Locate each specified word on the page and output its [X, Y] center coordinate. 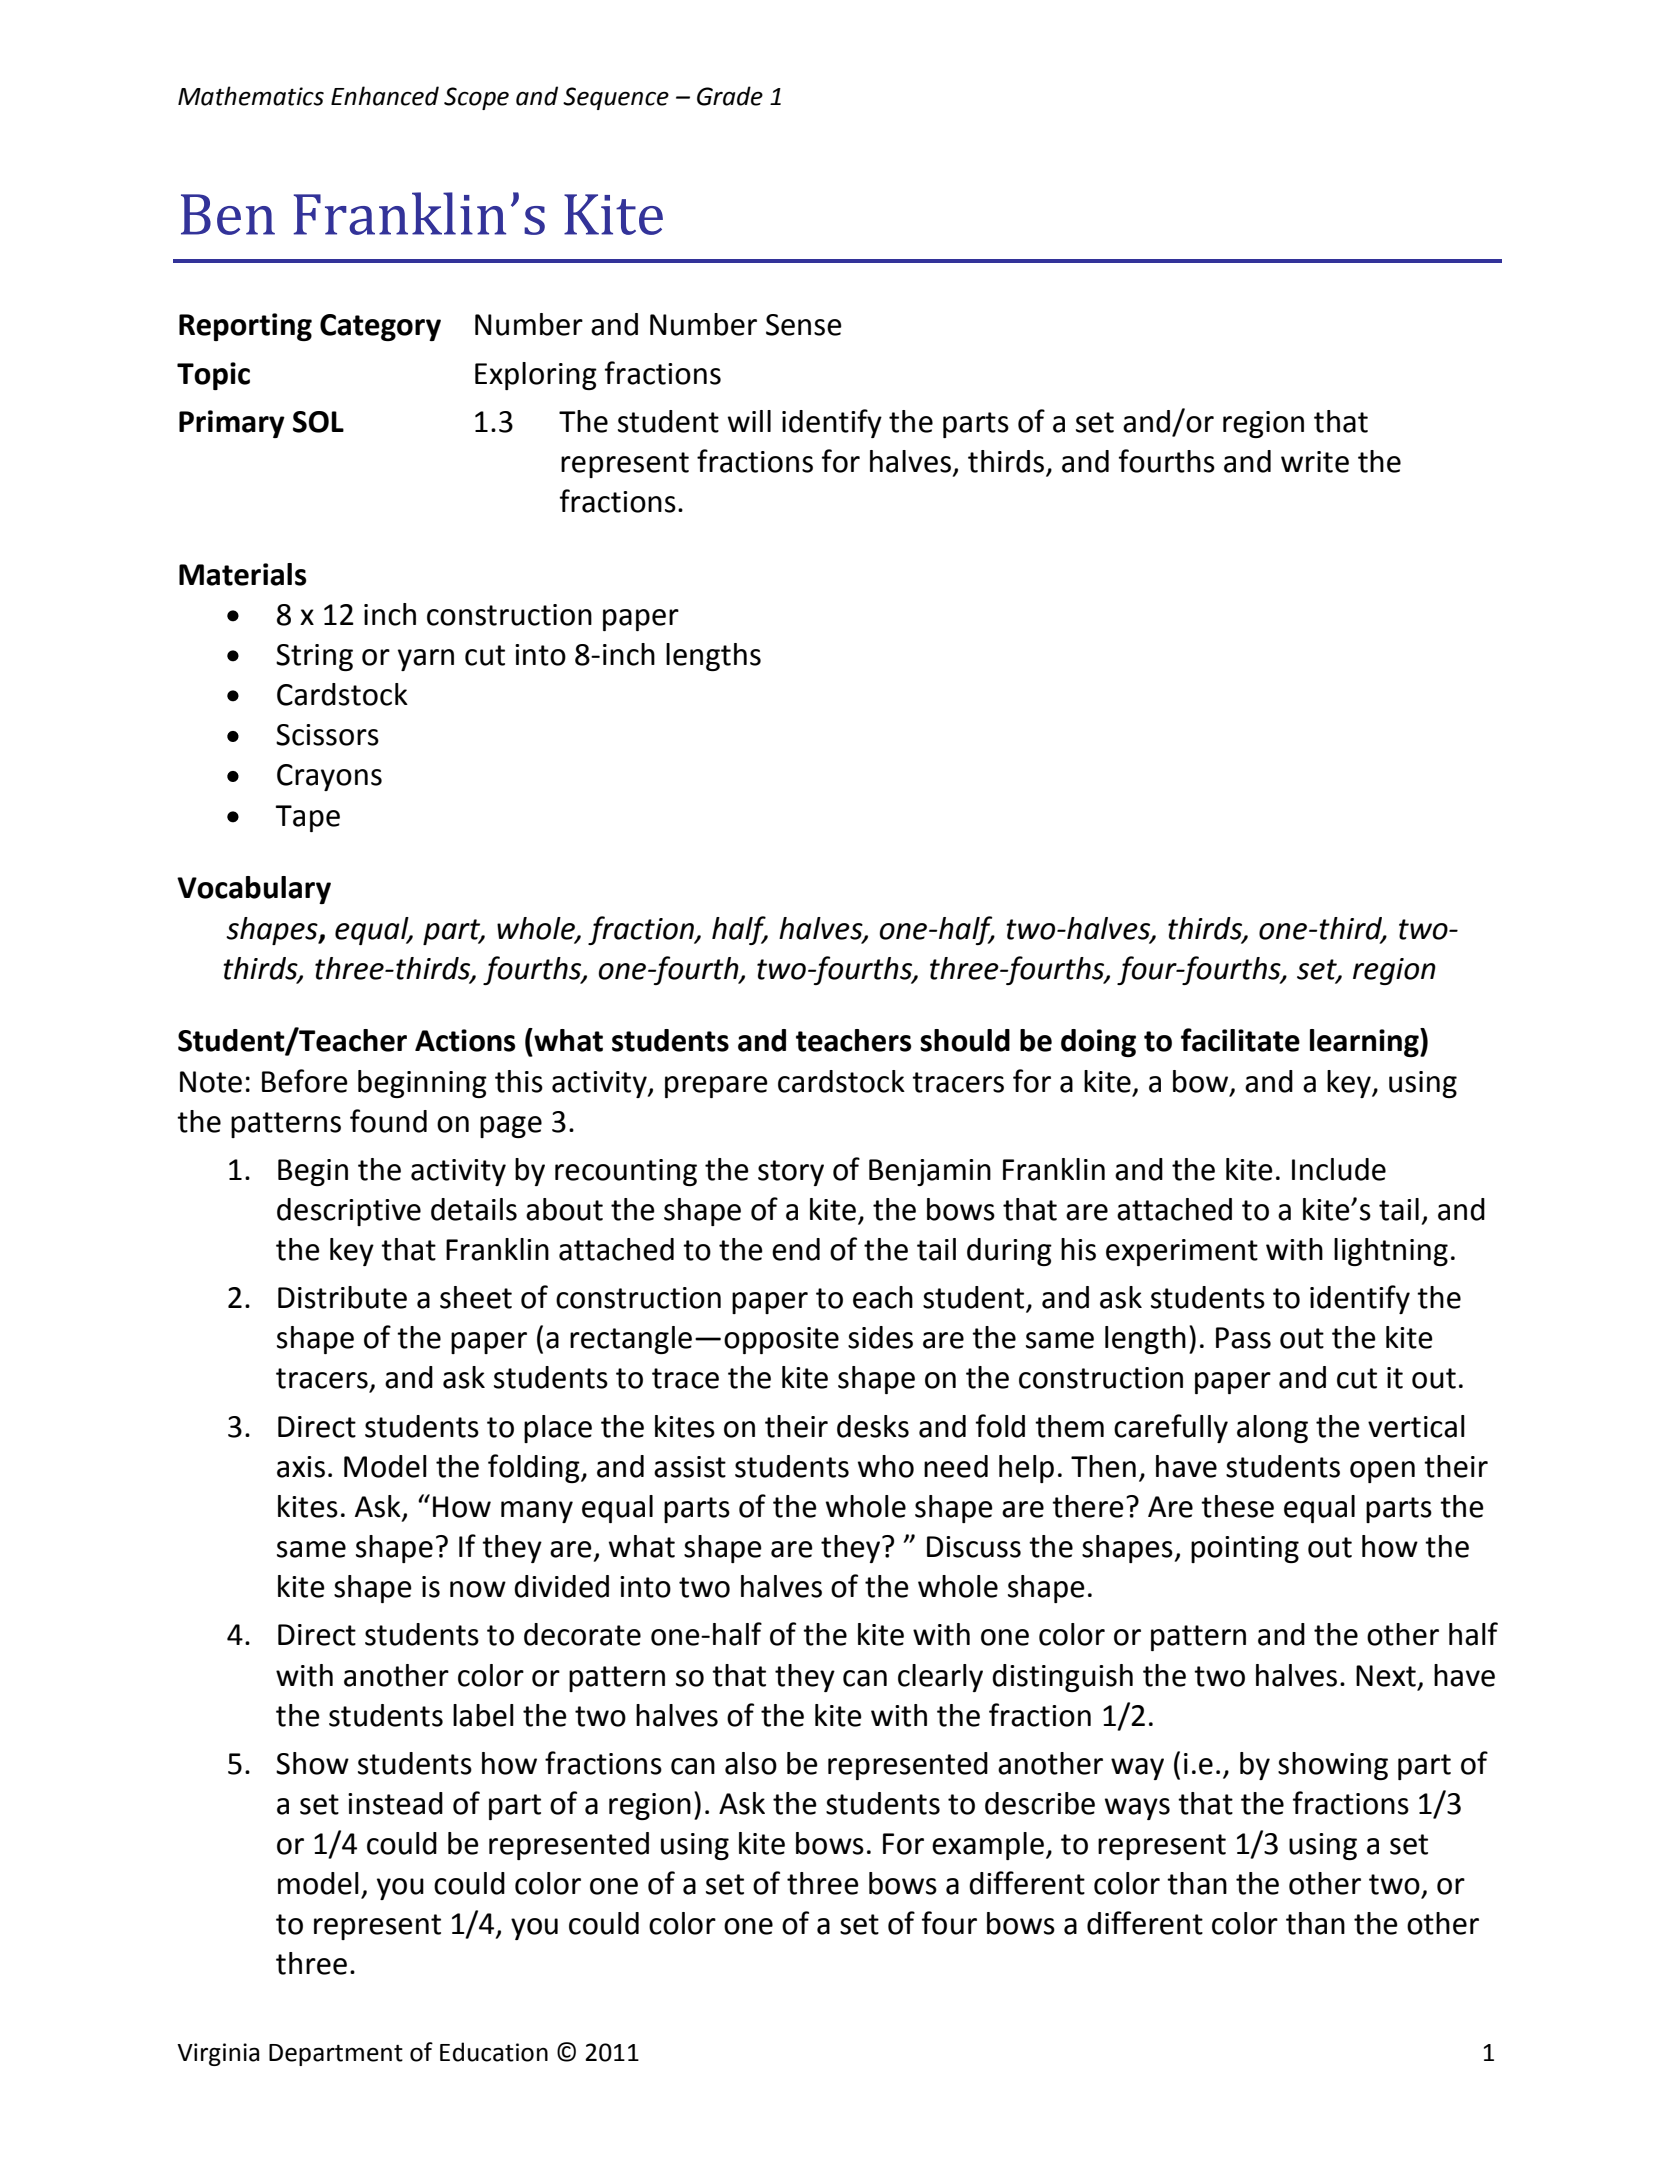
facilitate [1240, 1040]
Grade [730, 96]
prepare [716, 1087]
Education [494, 2052]
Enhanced [385, 96]
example [988, 1846]
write [1315, 462]
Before [305, 1081]
